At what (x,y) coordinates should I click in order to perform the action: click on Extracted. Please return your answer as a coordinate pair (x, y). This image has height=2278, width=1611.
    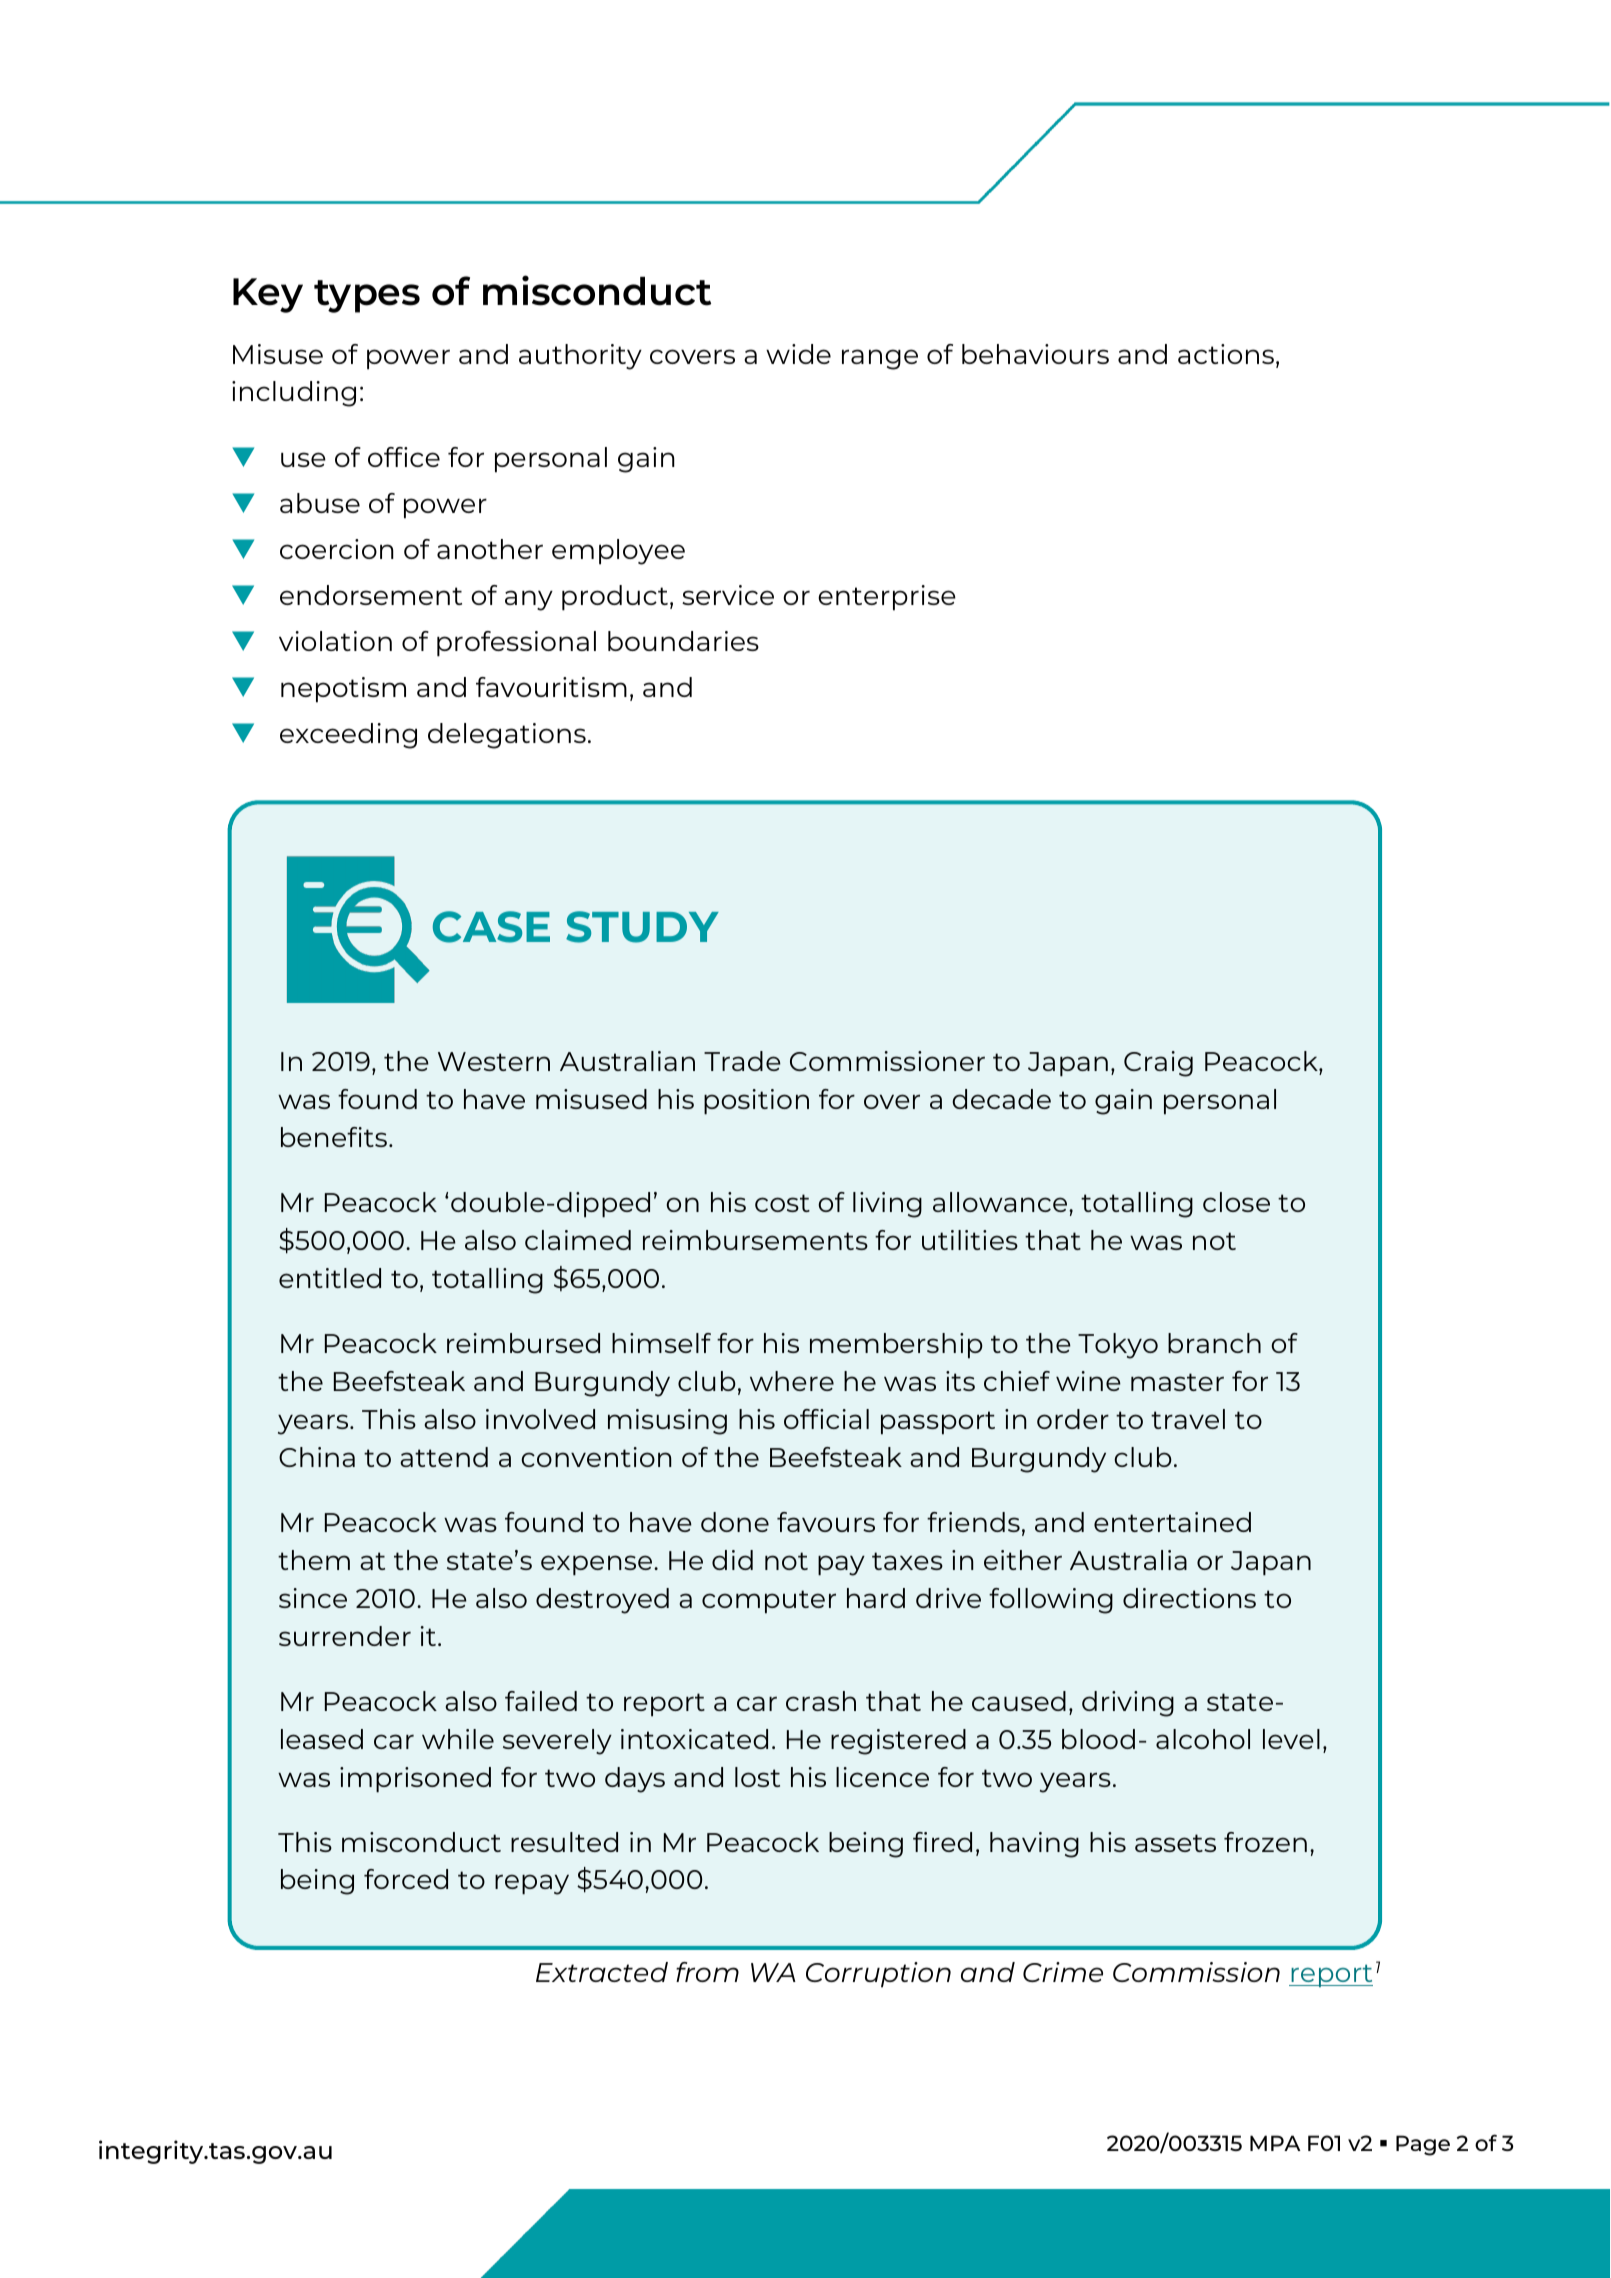
    Looking at the image, I should click on (602, 1972).
